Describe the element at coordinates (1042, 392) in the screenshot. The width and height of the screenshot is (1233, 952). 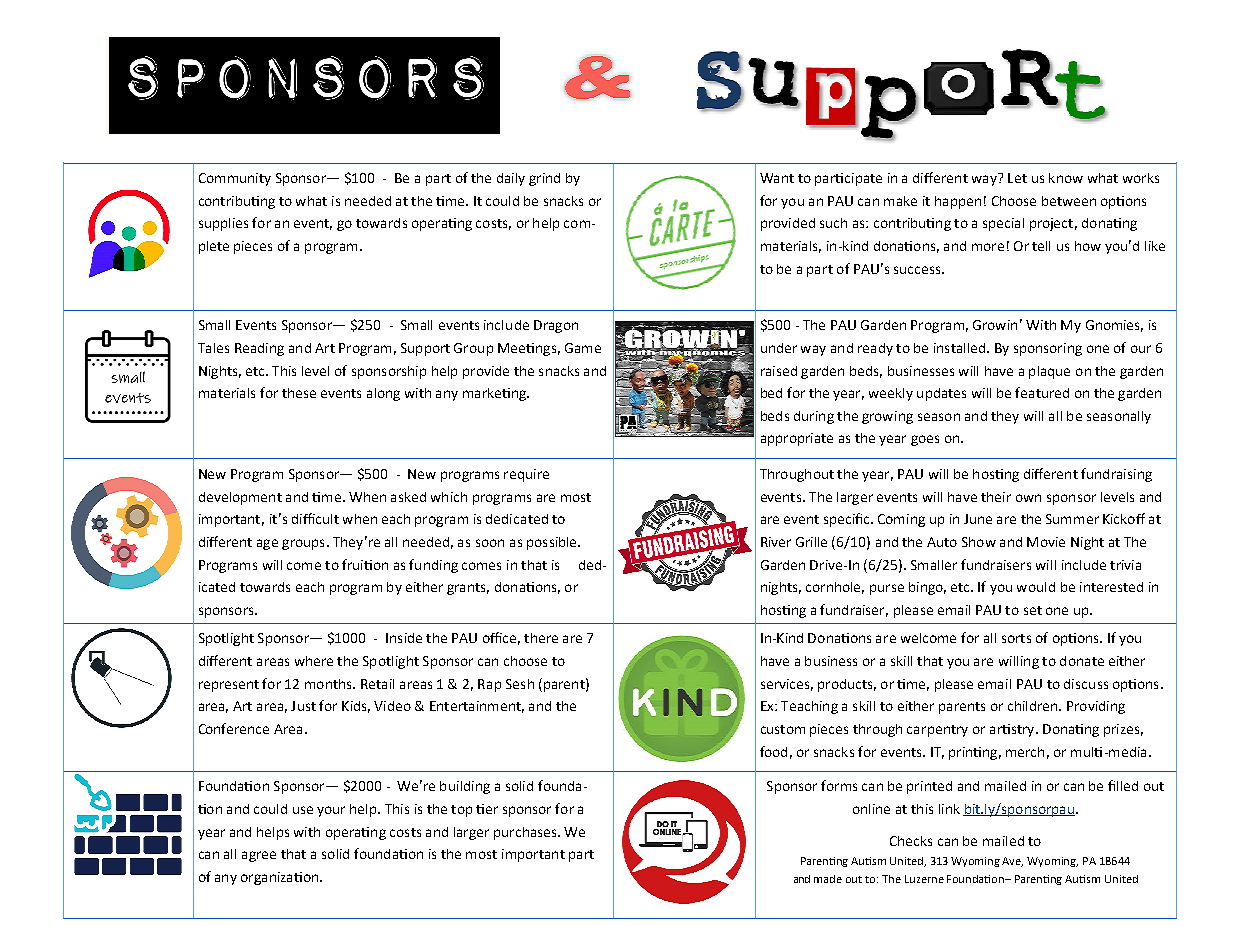
I see `featured` at that location.
